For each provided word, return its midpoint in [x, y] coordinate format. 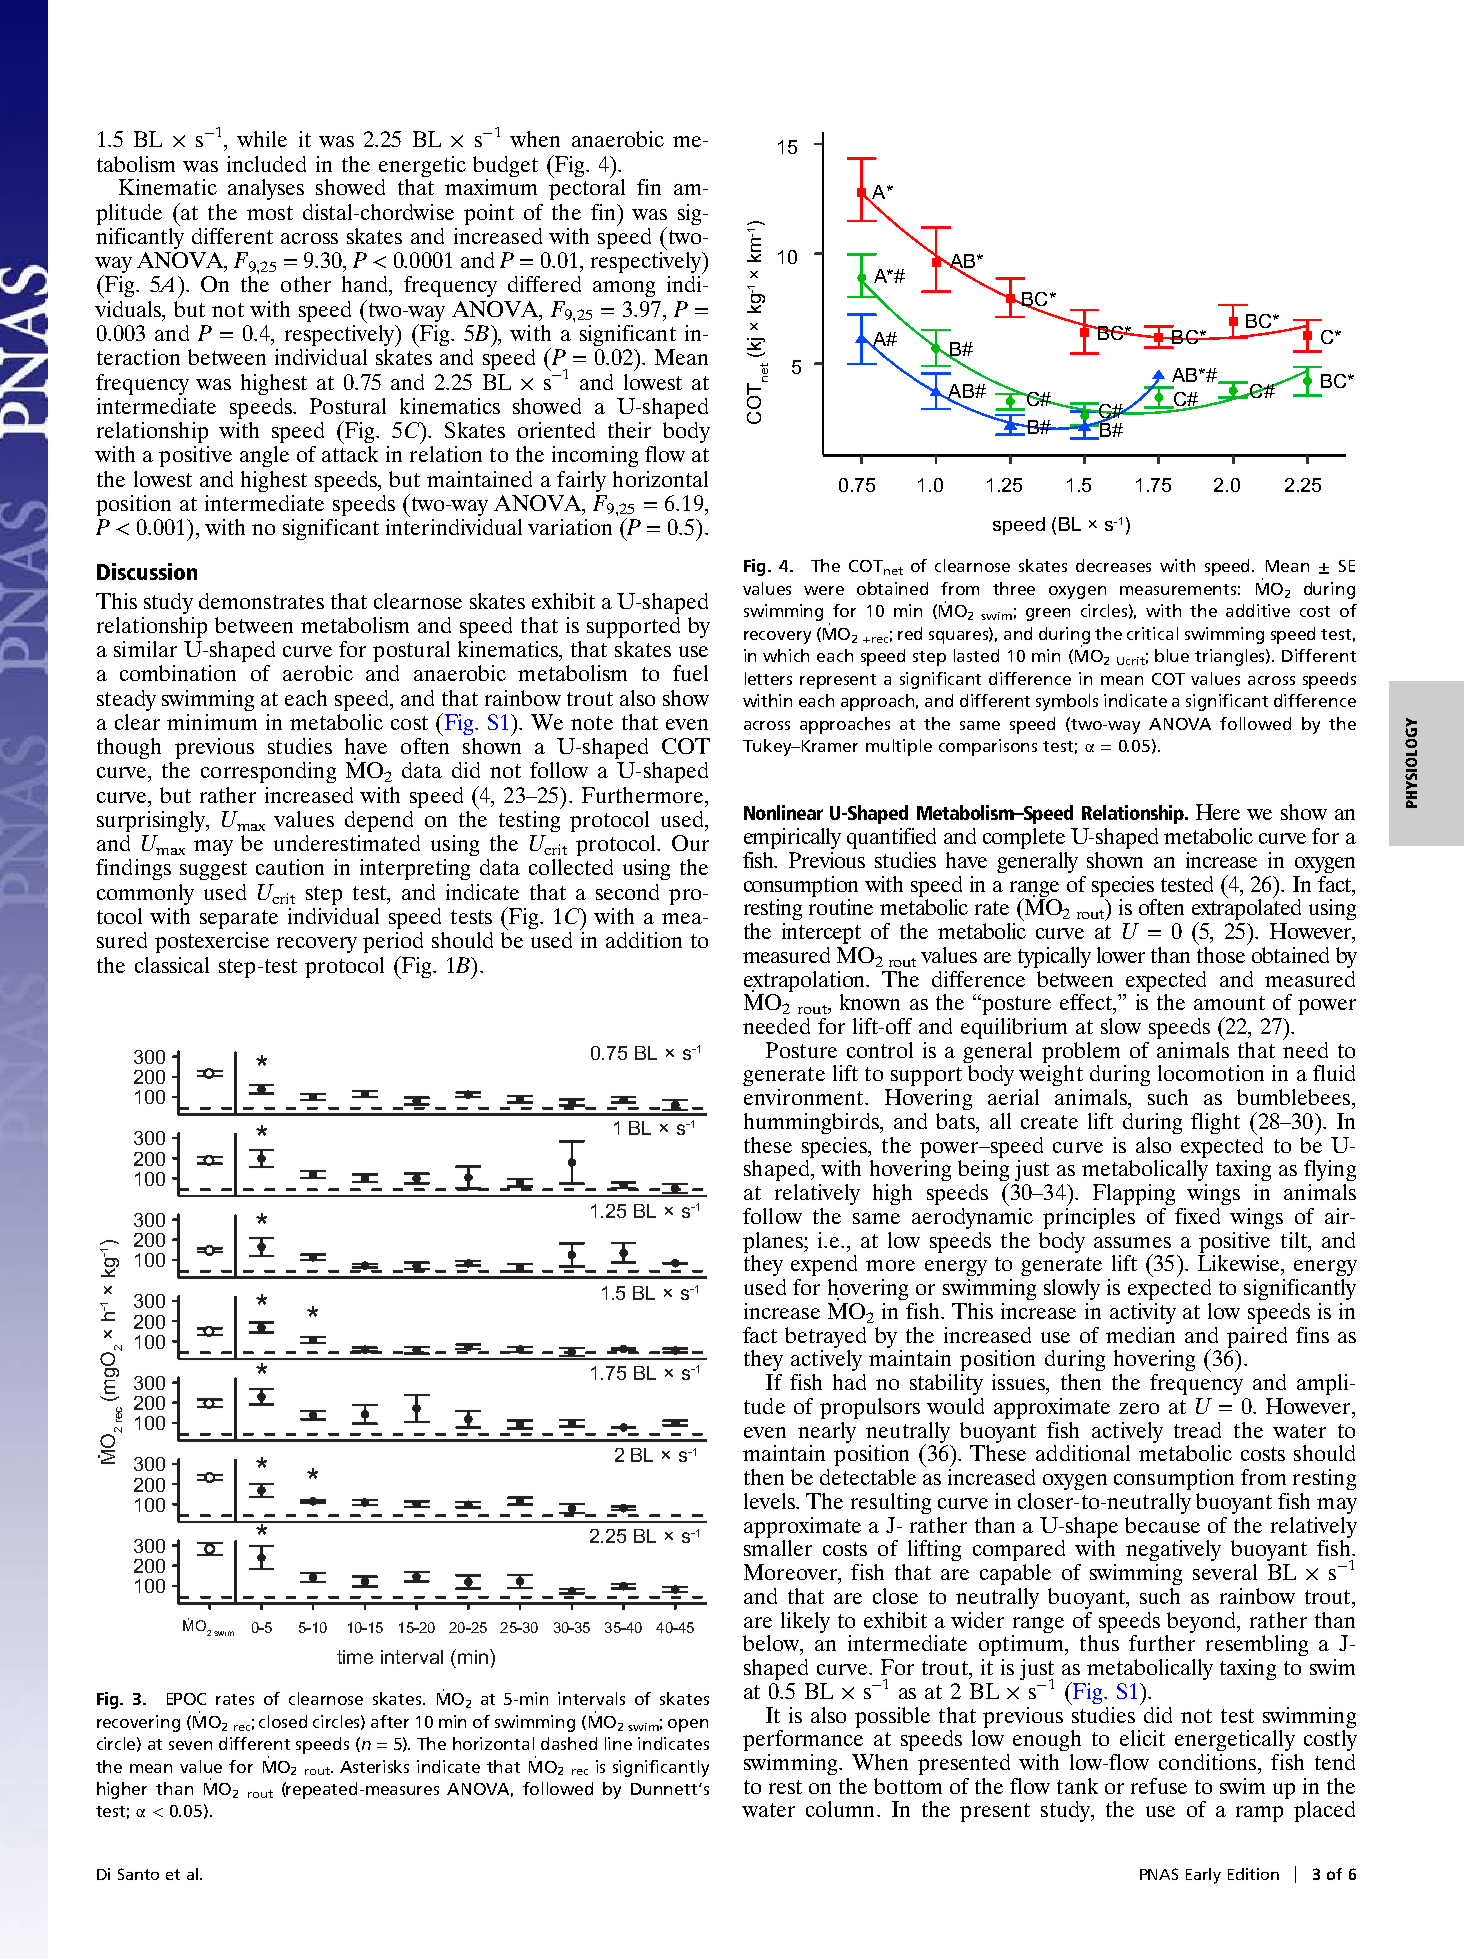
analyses [266, 189]
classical [172, 965]
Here [1218, 812]
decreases [1113, 565]
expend [824, 1265]
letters [768, 678]
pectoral [587, 188]
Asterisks [374, 1766]
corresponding [268, 772]
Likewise [1240, 1263]
